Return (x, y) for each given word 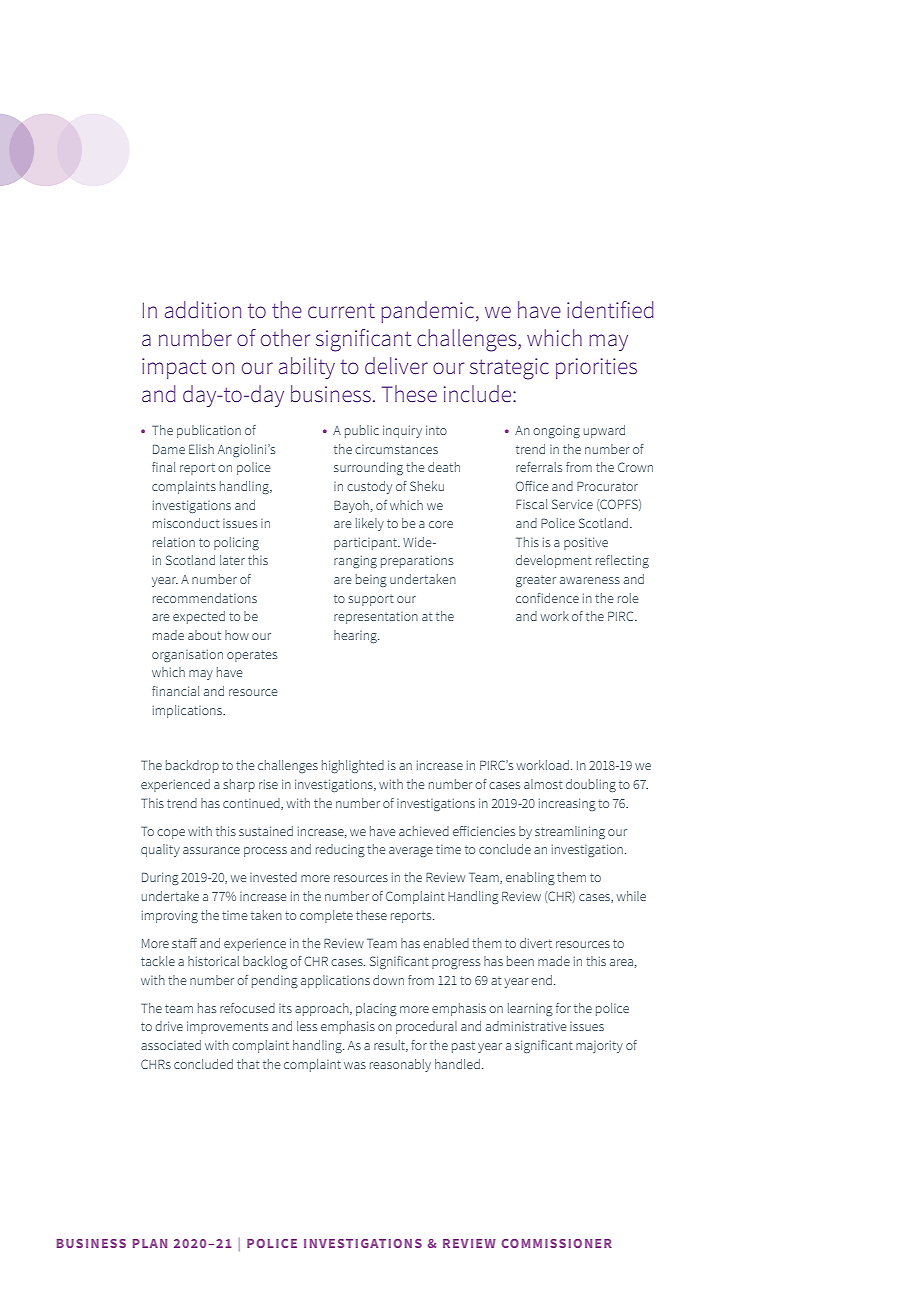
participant (366, 543)
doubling (591, 785)
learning (530, 1009)
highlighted (353, 766)
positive (586, 543)
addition (203, 309)
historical (213, 961)
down (388, 980)
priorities (596, 368)
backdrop (192, 766)
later (232, 560)
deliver (396, 365)
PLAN (150, 1243)
